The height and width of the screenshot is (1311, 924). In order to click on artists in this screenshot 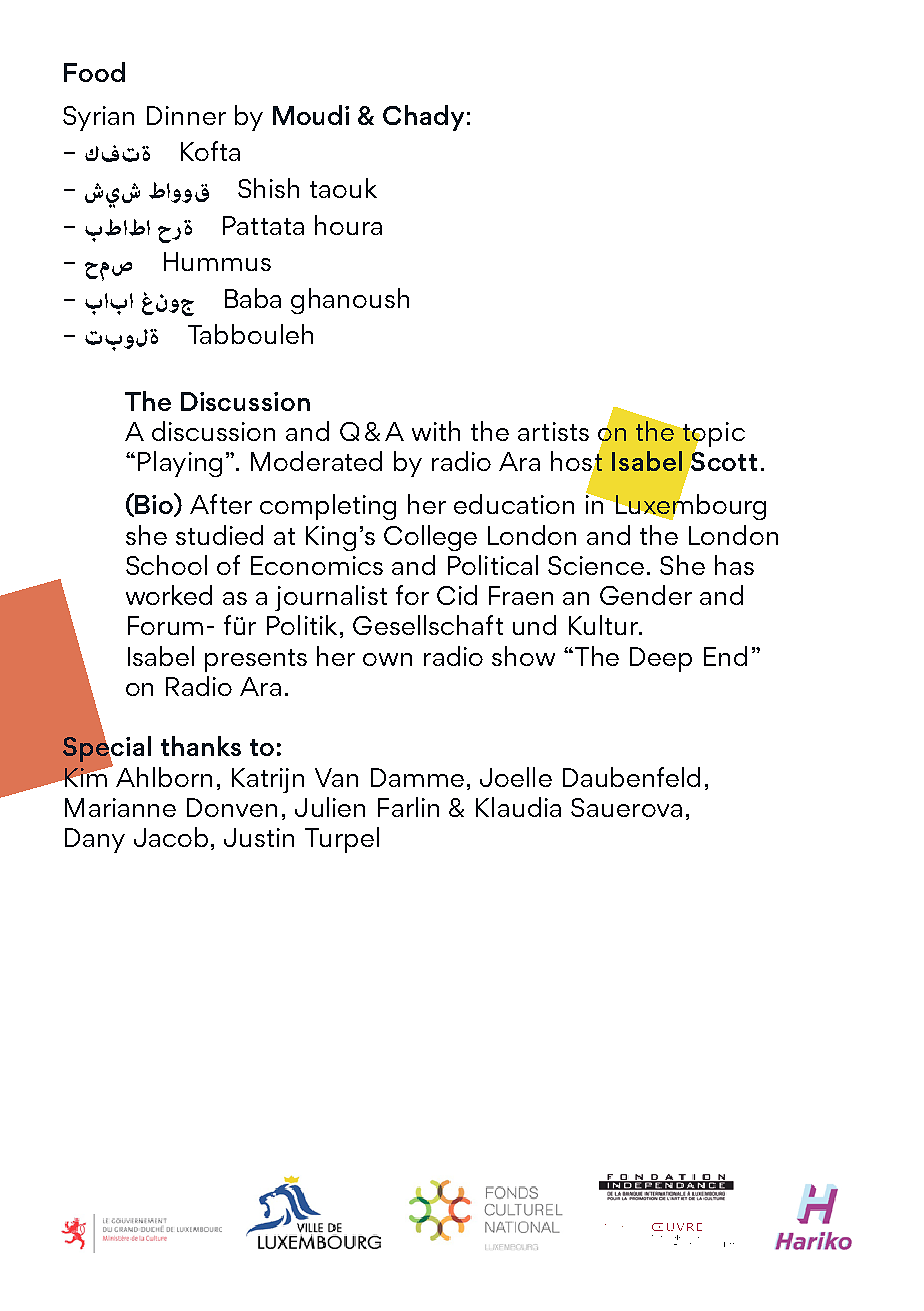, I will do `click(553, 431)`.
